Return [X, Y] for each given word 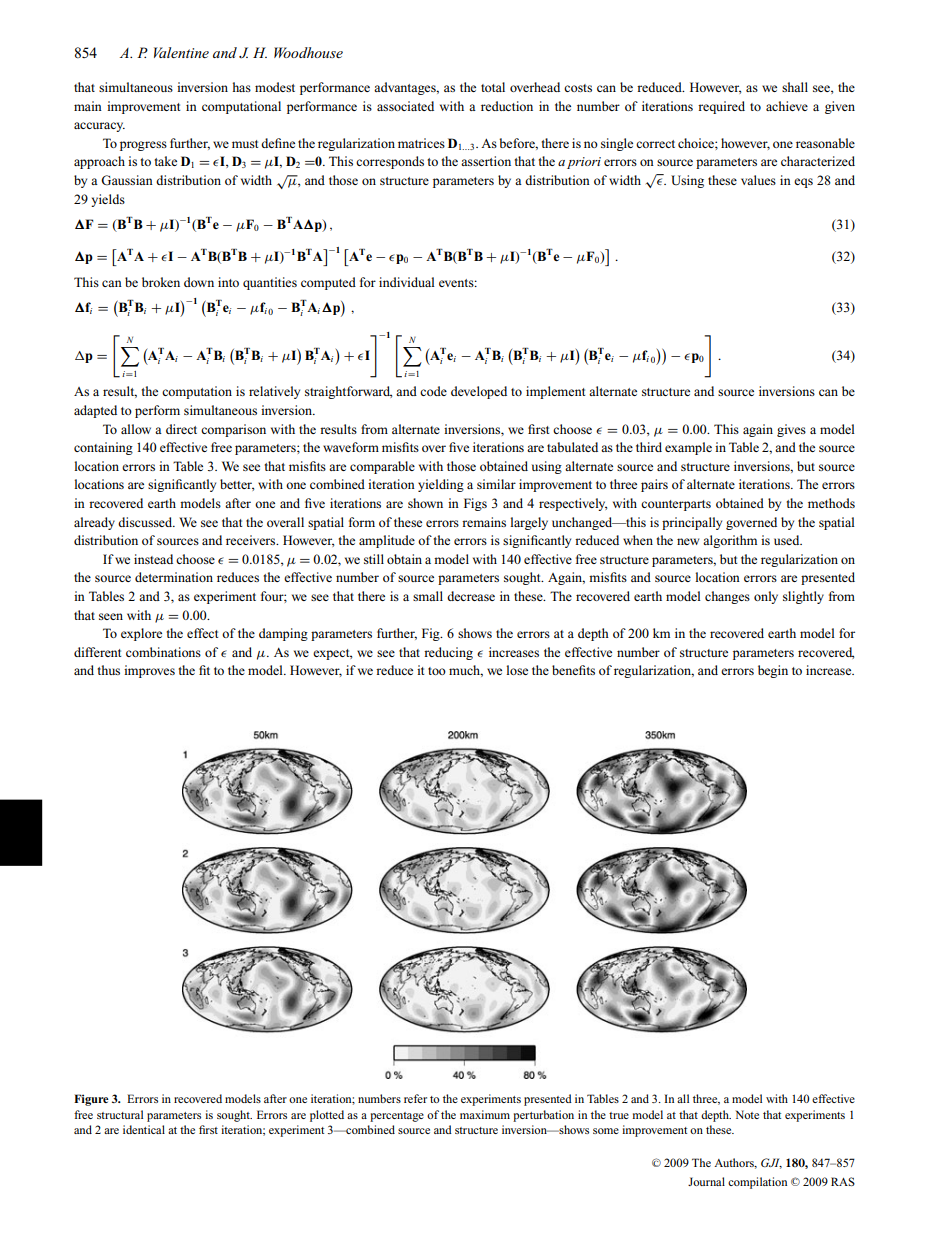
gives [791, 430]
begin [773, 671]
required [721, 107]
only [766, 597]
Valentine [181, 52]
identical [144, 1129]
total [493, 87]
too [437, 671]
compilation [757, 1183]
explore [141, 634]
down [199, 282]
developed [479, 392]
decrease [471, 596]
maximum [485, 1114]
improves [149, 671]
